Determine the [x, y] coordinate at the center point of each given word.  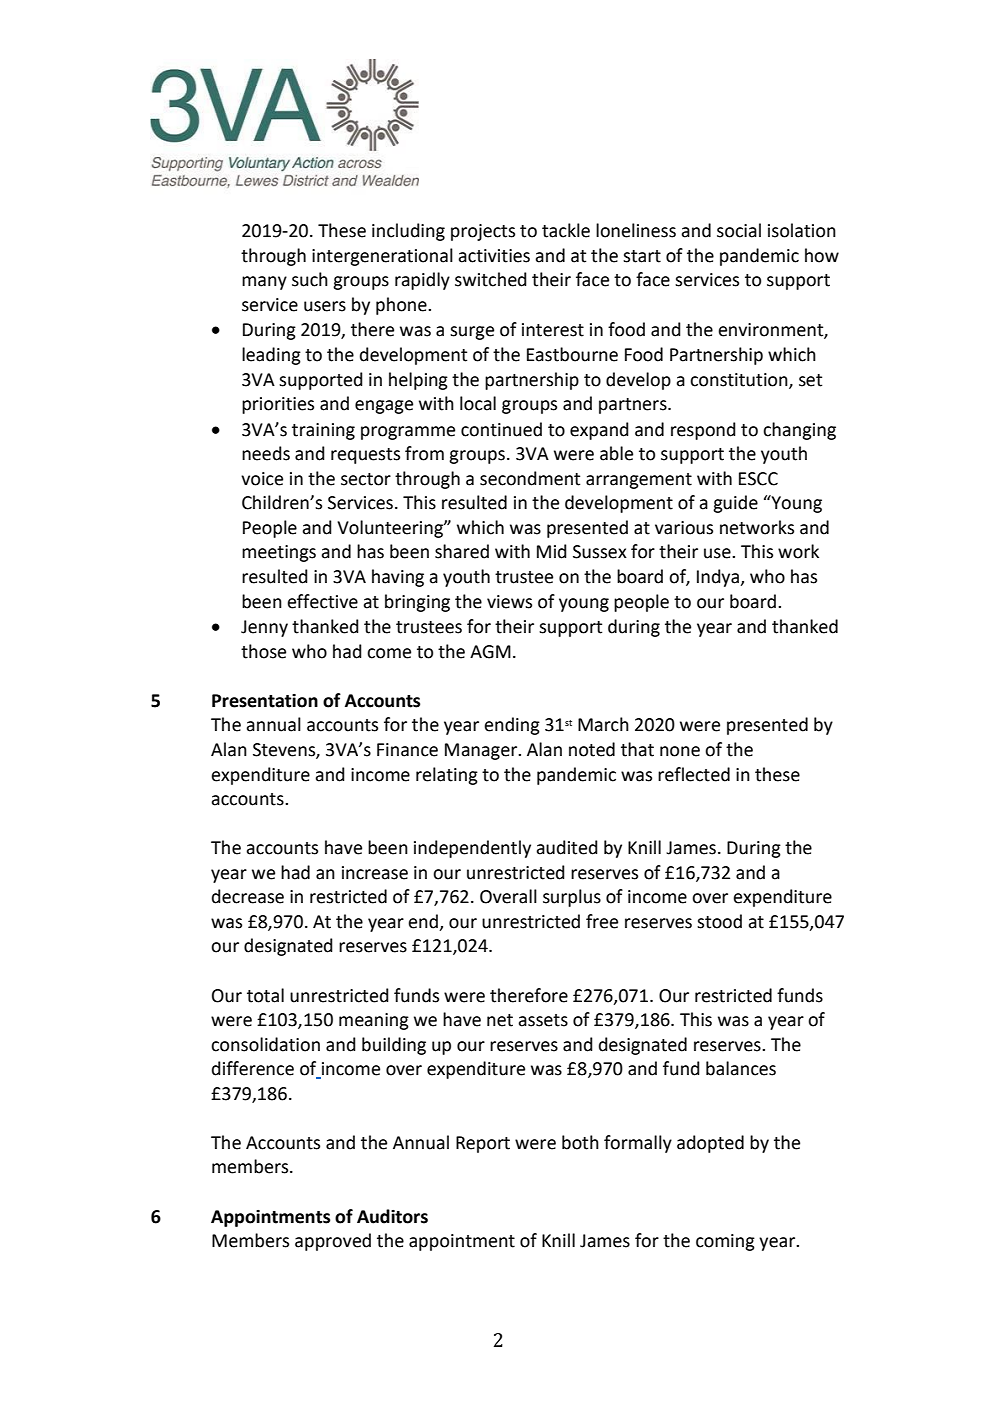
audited [567, 847]
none [680, 751]
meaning [374, 1021]
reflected [694, 774]
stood [719, 921]
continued [501, 429]
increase [375, 873]
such [310, 279]
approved [333, 1242]
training [323, 431]
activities [494, 256]
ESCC [758, 479]
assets [543, 1020]
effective [322, 601]
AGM [490, 652]
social [739, 230]
